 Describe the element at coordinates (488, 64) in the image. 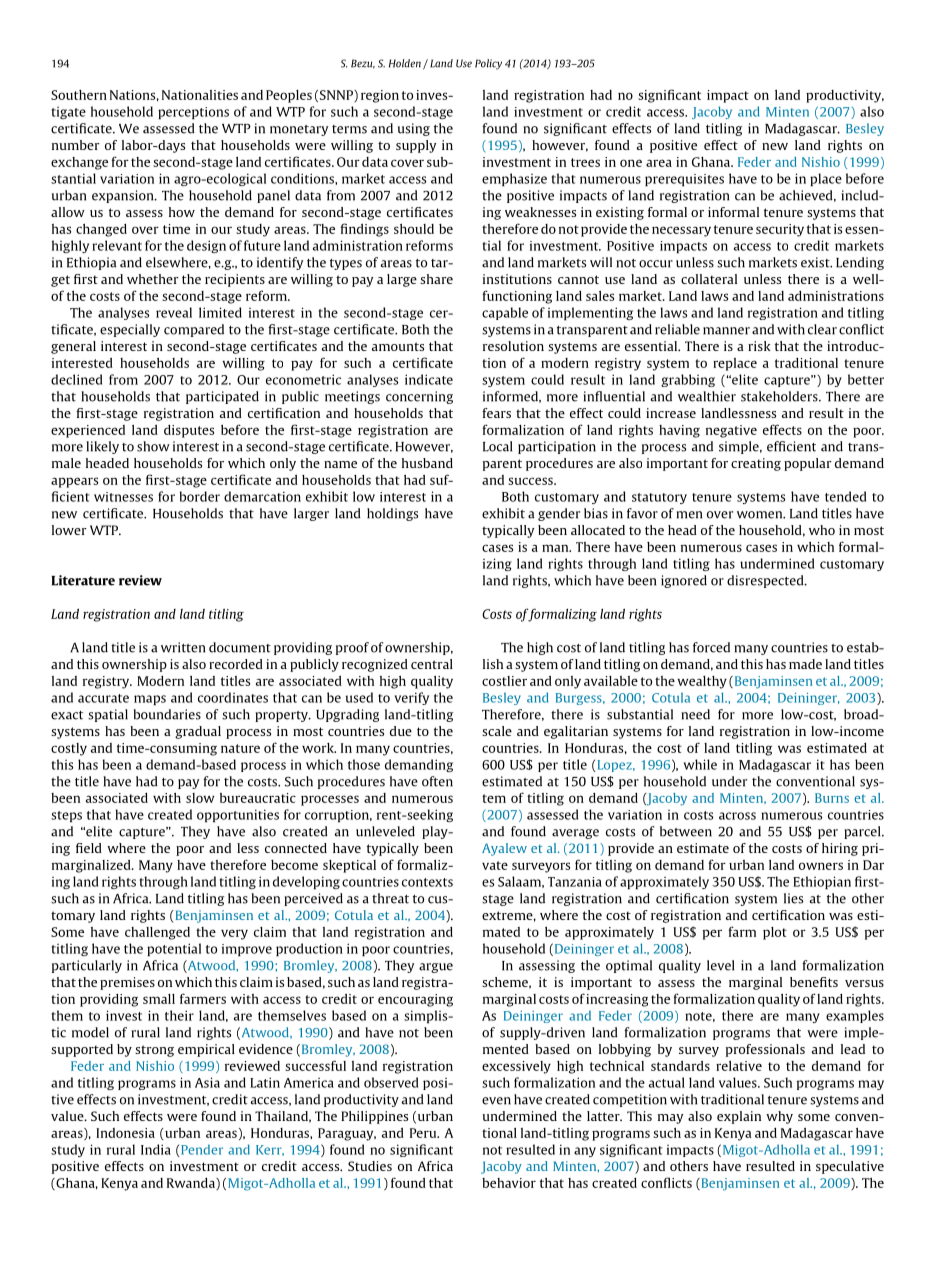

I see `Policy` at that location.
